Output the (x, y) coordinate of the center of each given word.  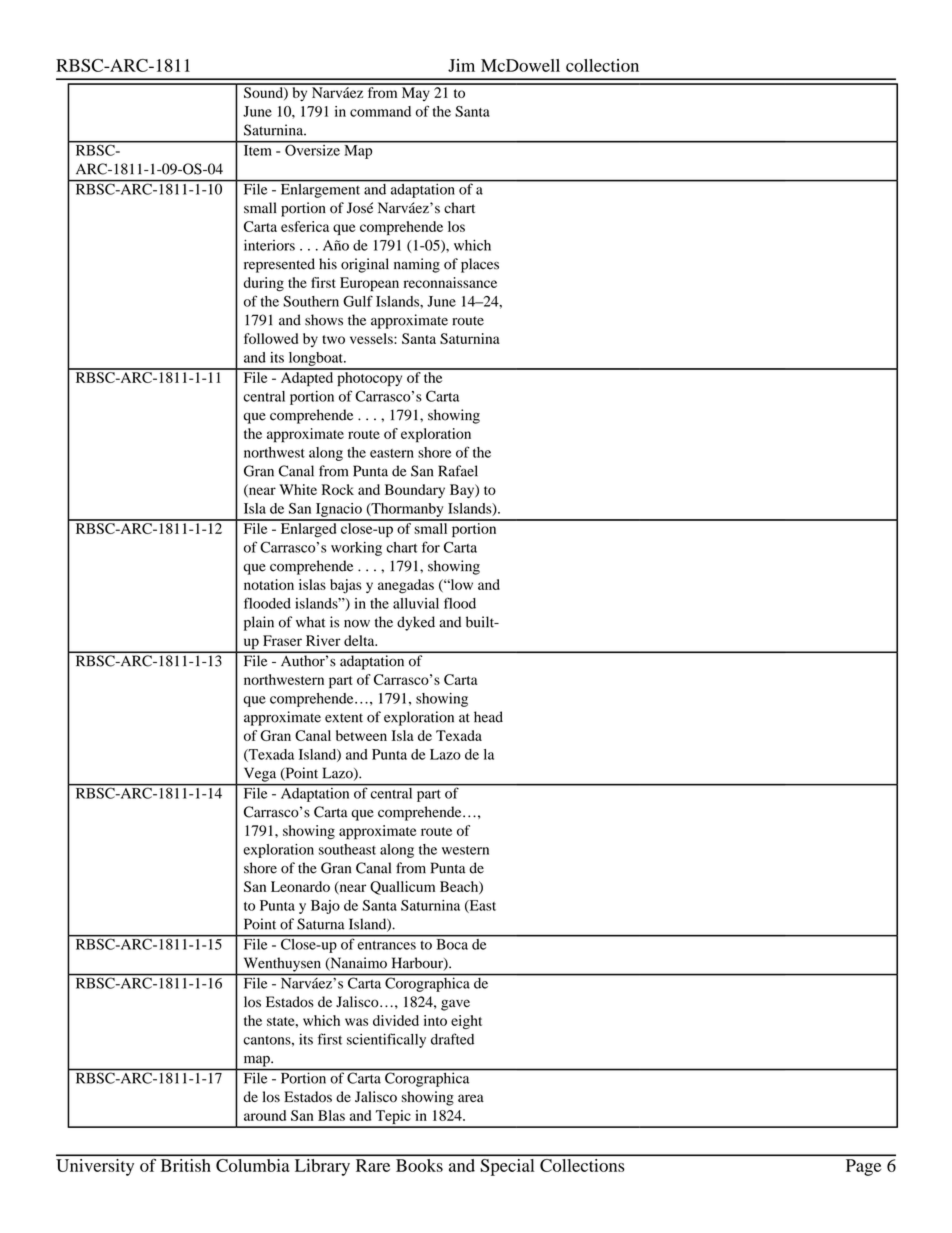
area (471, 1098)
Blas (331, 1115)
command (380, 111)
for (431, 547)
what (310, 622)
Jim (461, 65)
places (480, 265)
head (488, 717)
